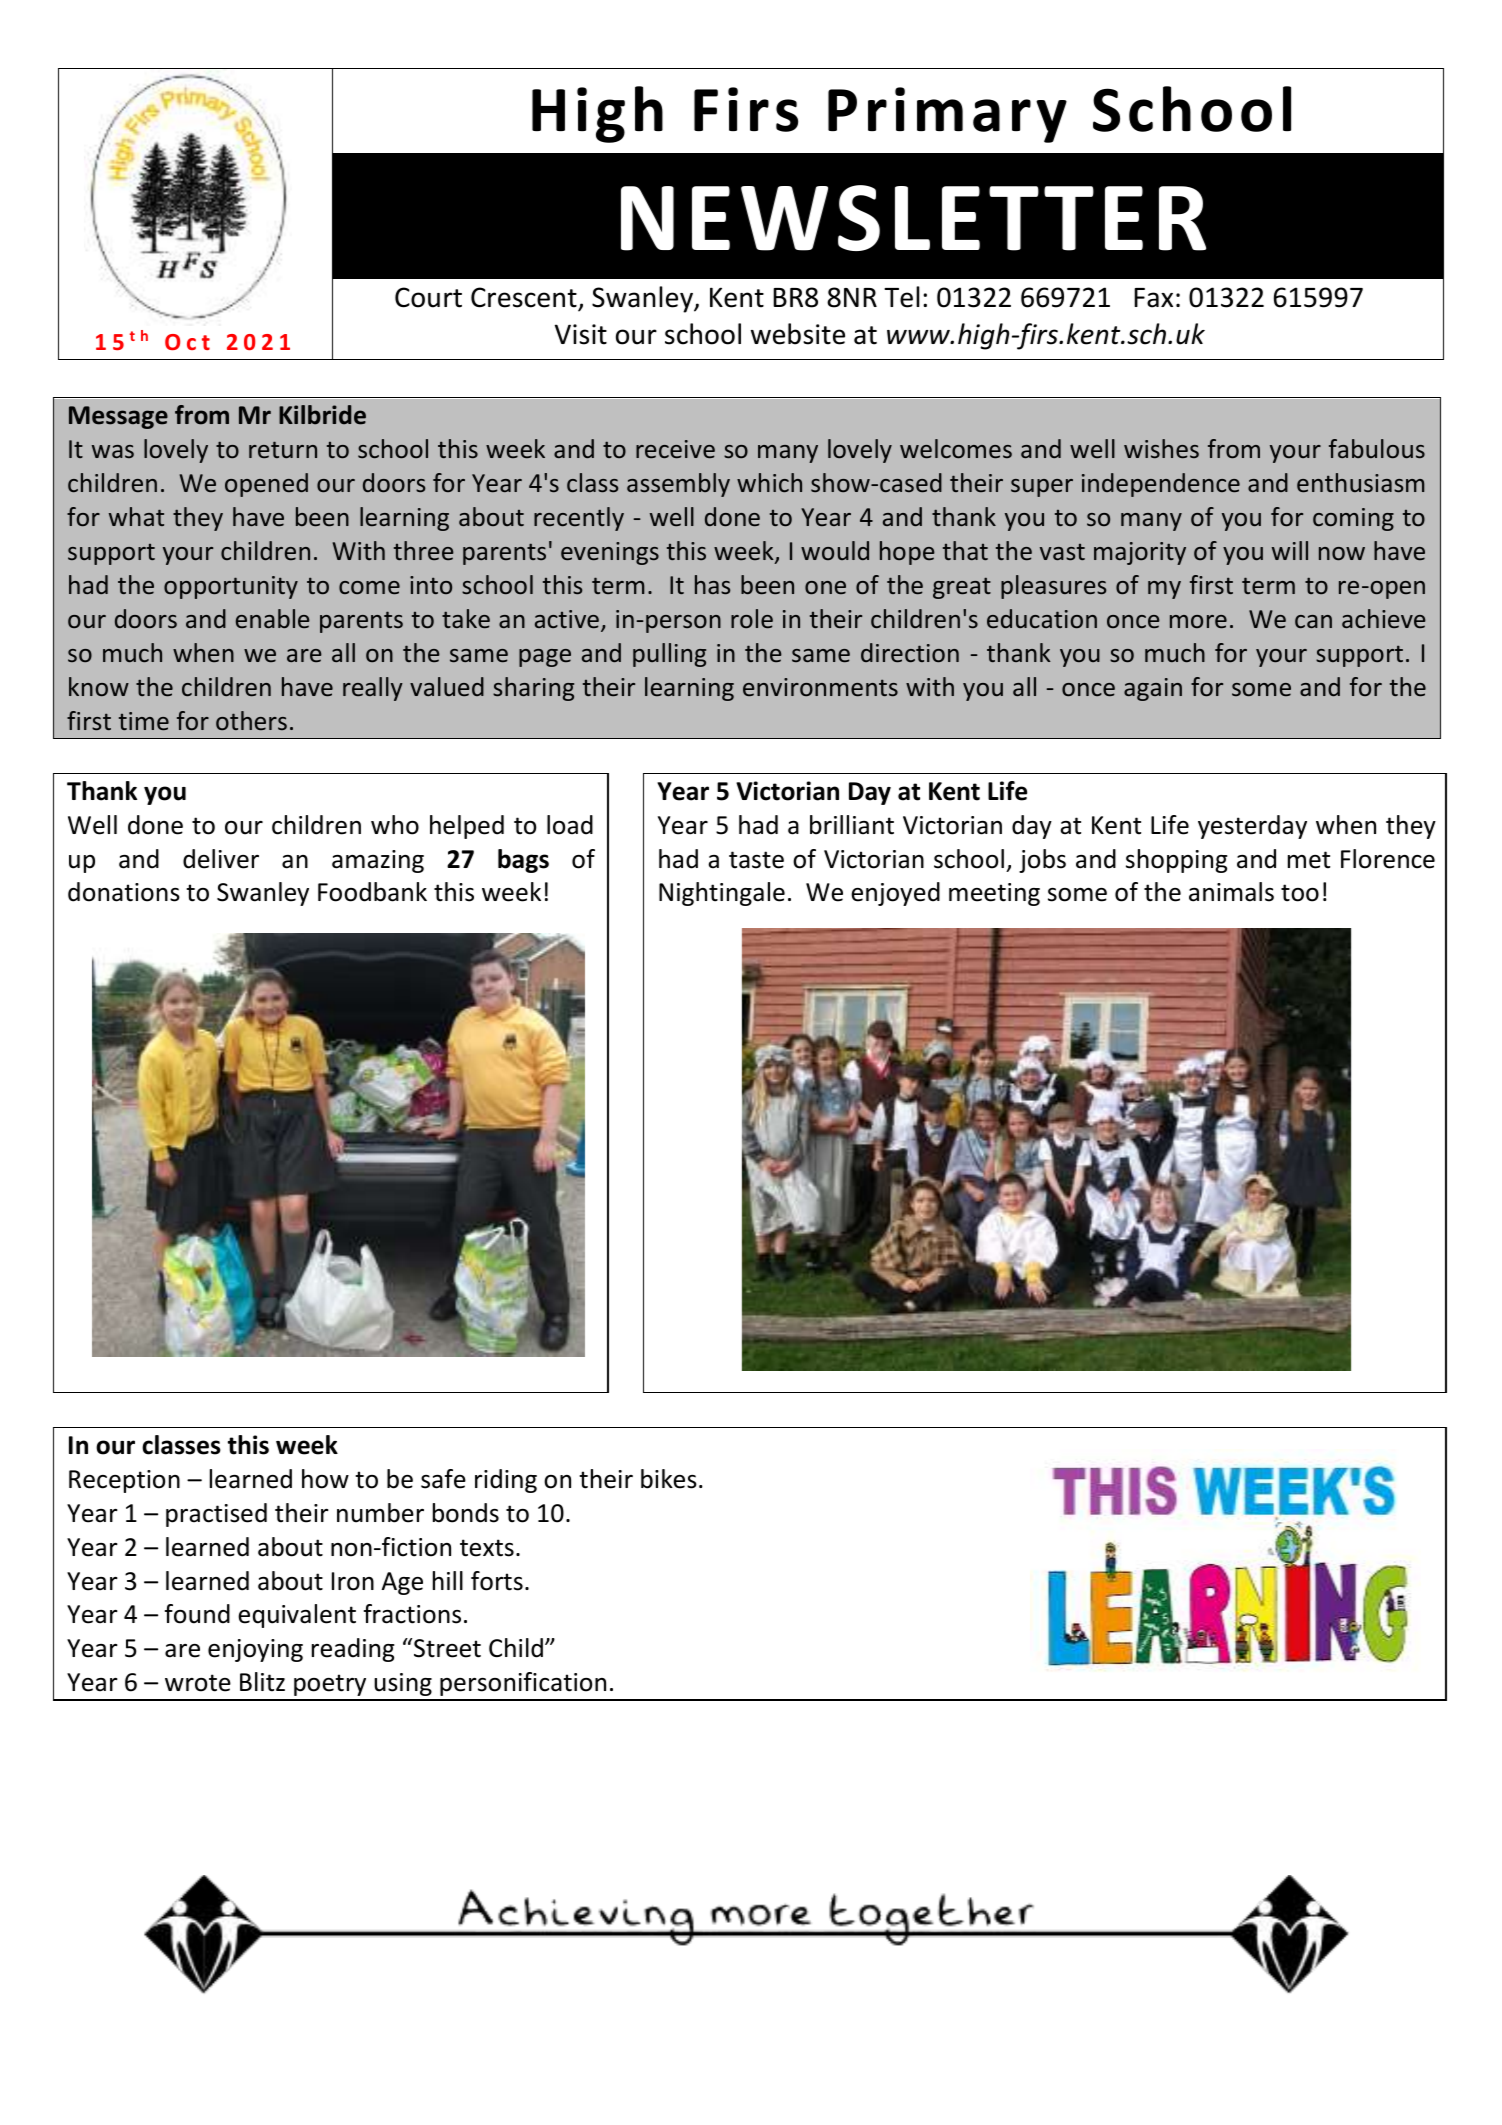 Image resolution: width=1502 pixels, height=2125 pixels. What do you see at coordinates (913, 218) in the page?
I see `NEWSLETTER` at bounding box center [913, 218].
